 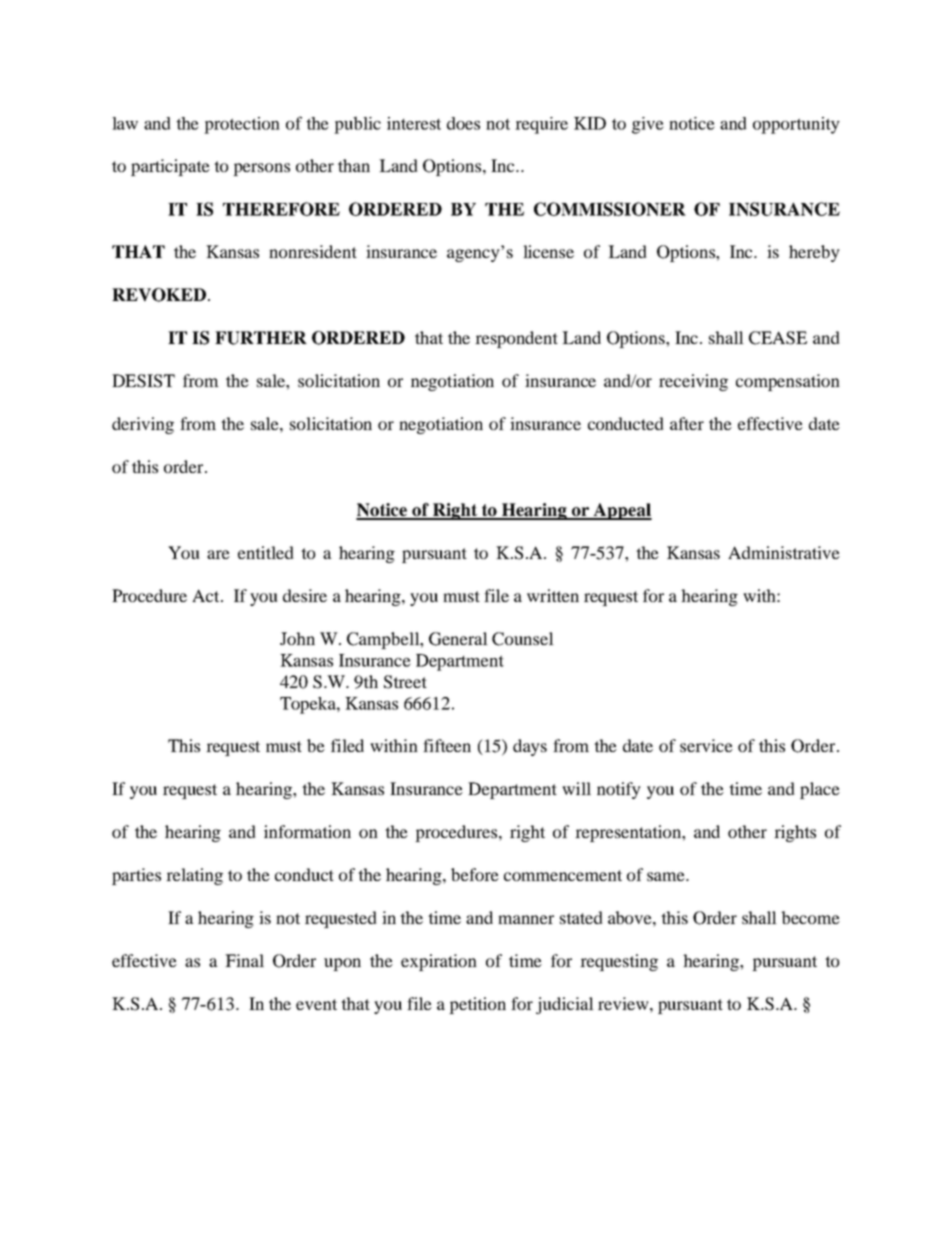 What do you see at coordinates (796, 125) in the screenshot?
I see `opportunity` at bounding box center [796, 125].
